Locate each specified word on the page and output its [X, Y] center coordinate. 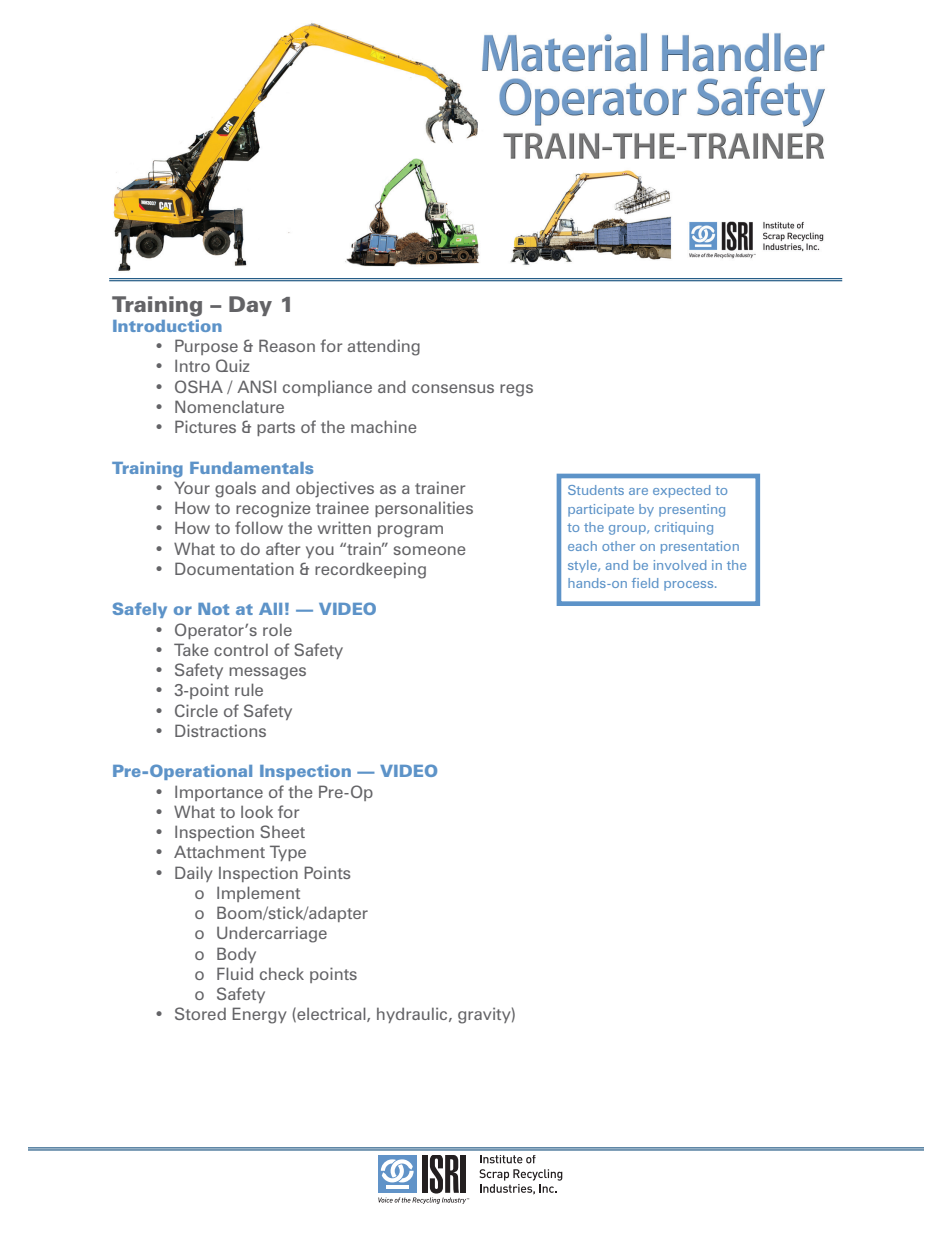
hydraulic [413, 1015]
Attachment [219, 851]
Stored [200, 1013]
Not [213, 609]
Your [192, 487]
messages [267, 673]
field [645, 583]
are [638, 491]
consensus [453, 388]
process [690, 586]
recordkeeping [370, 570]
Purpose [206, 347]
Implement [258, 894]
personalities [424, 509]
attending [383, 347]
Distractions [220, 730]
